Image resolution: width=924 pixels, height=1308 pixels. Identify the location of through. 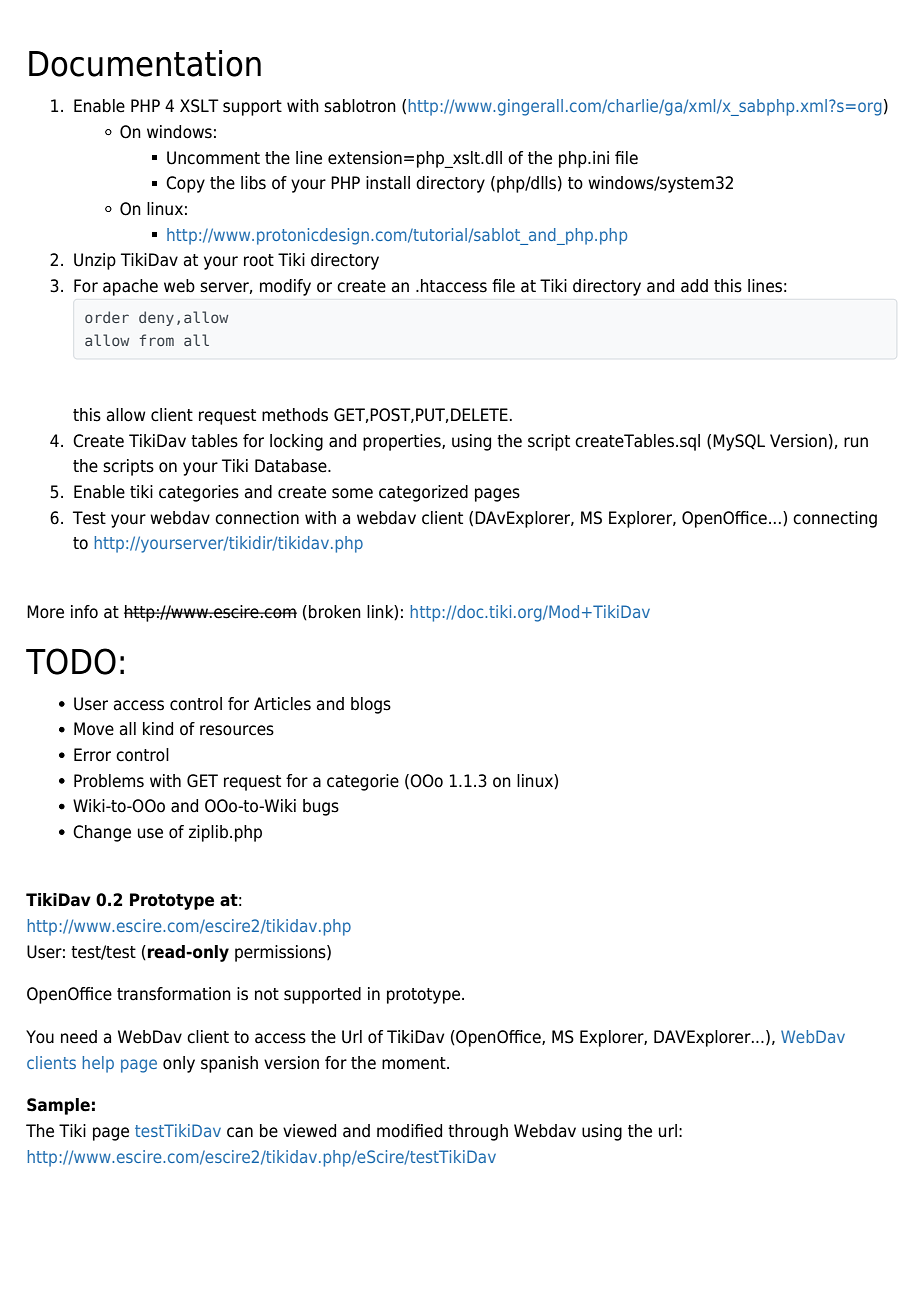
(478, 1132).
